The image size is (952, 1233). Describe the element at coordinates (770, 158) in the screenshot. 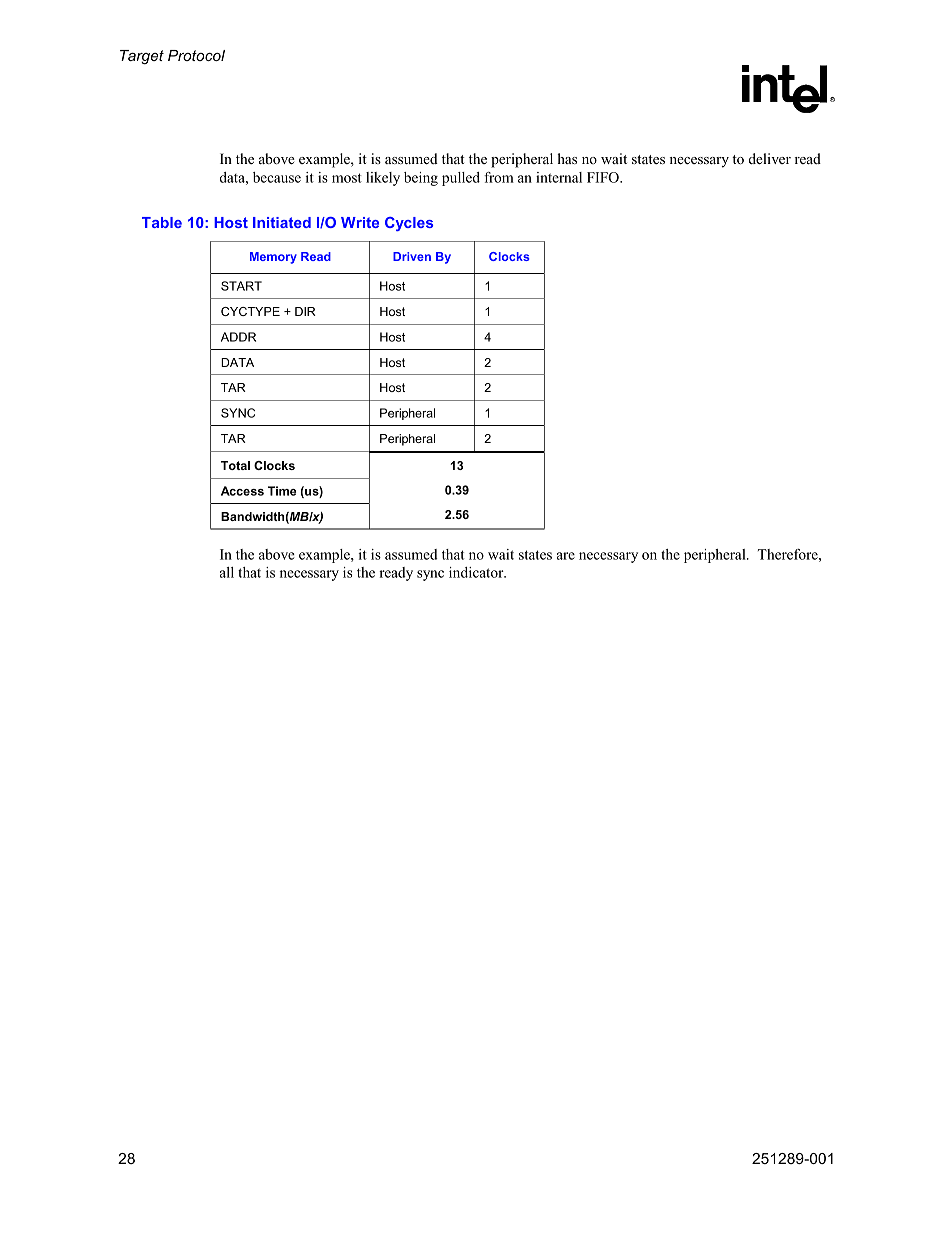

I see `deliver` at that location.
